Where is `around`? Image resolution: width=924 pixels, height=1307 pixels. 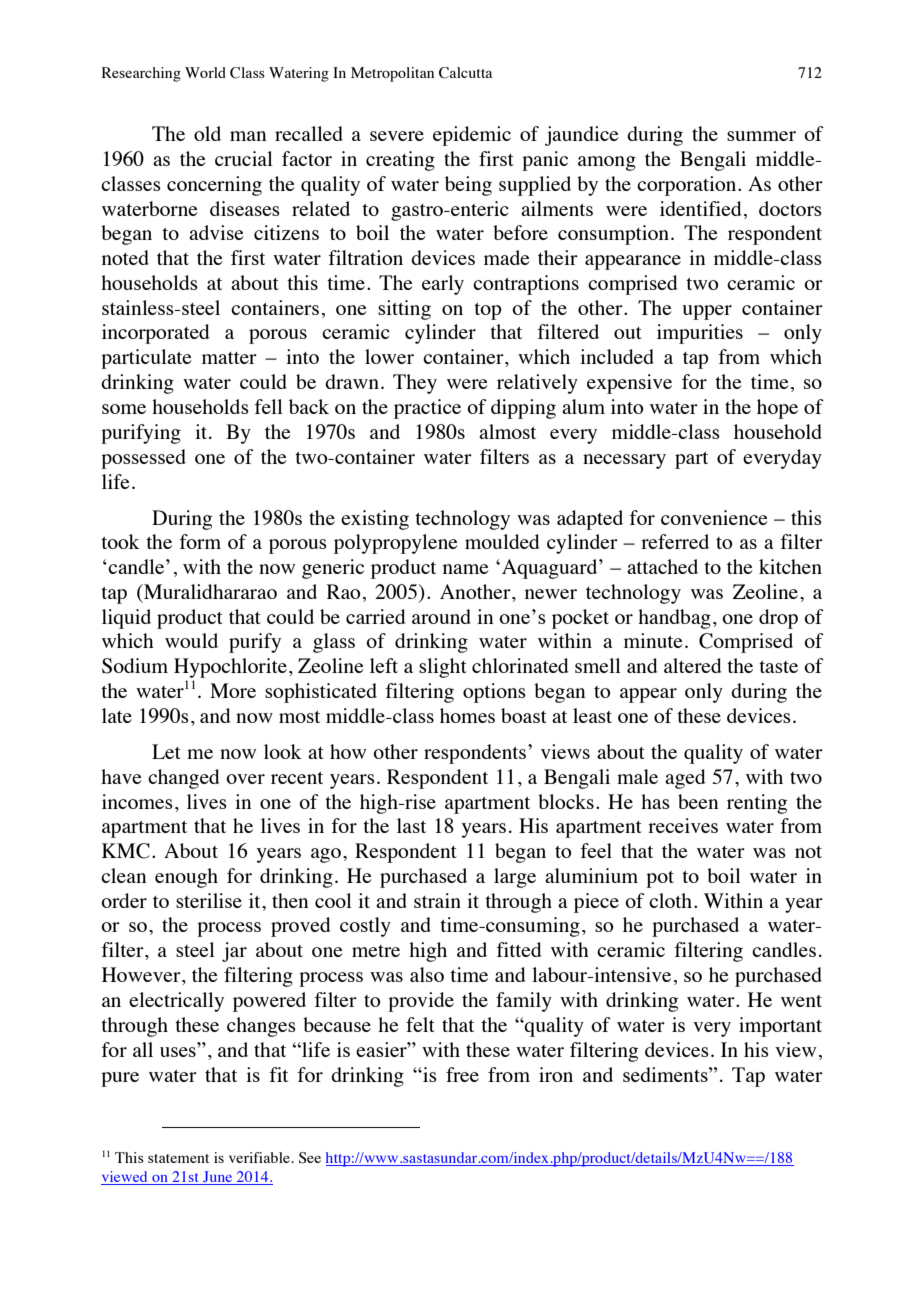 around is located at coordinates (441, 616).
